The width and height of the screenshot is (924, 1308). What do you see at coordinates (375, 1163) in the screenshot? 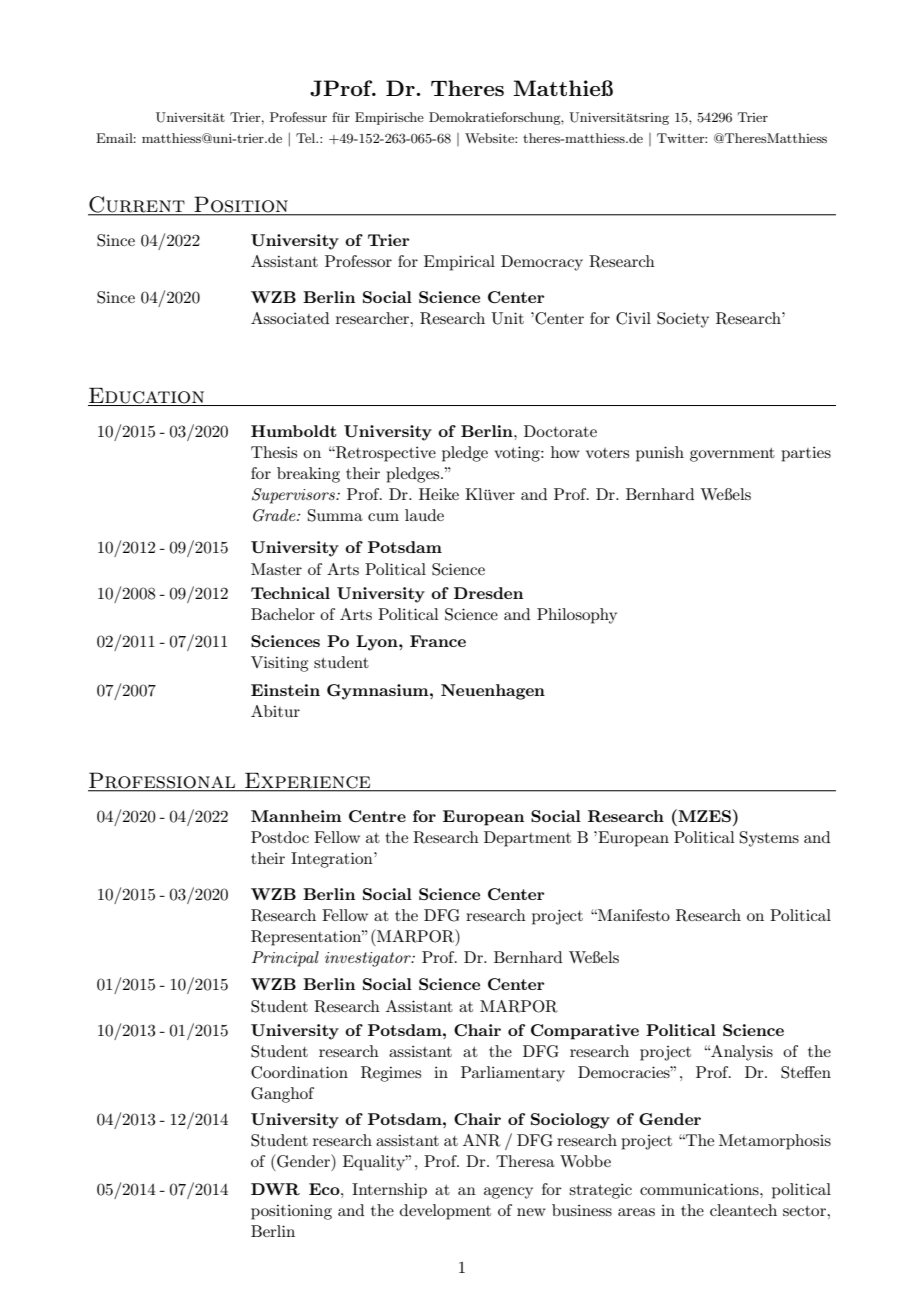
I see `Equality` at bounding box center [375, 1163].
